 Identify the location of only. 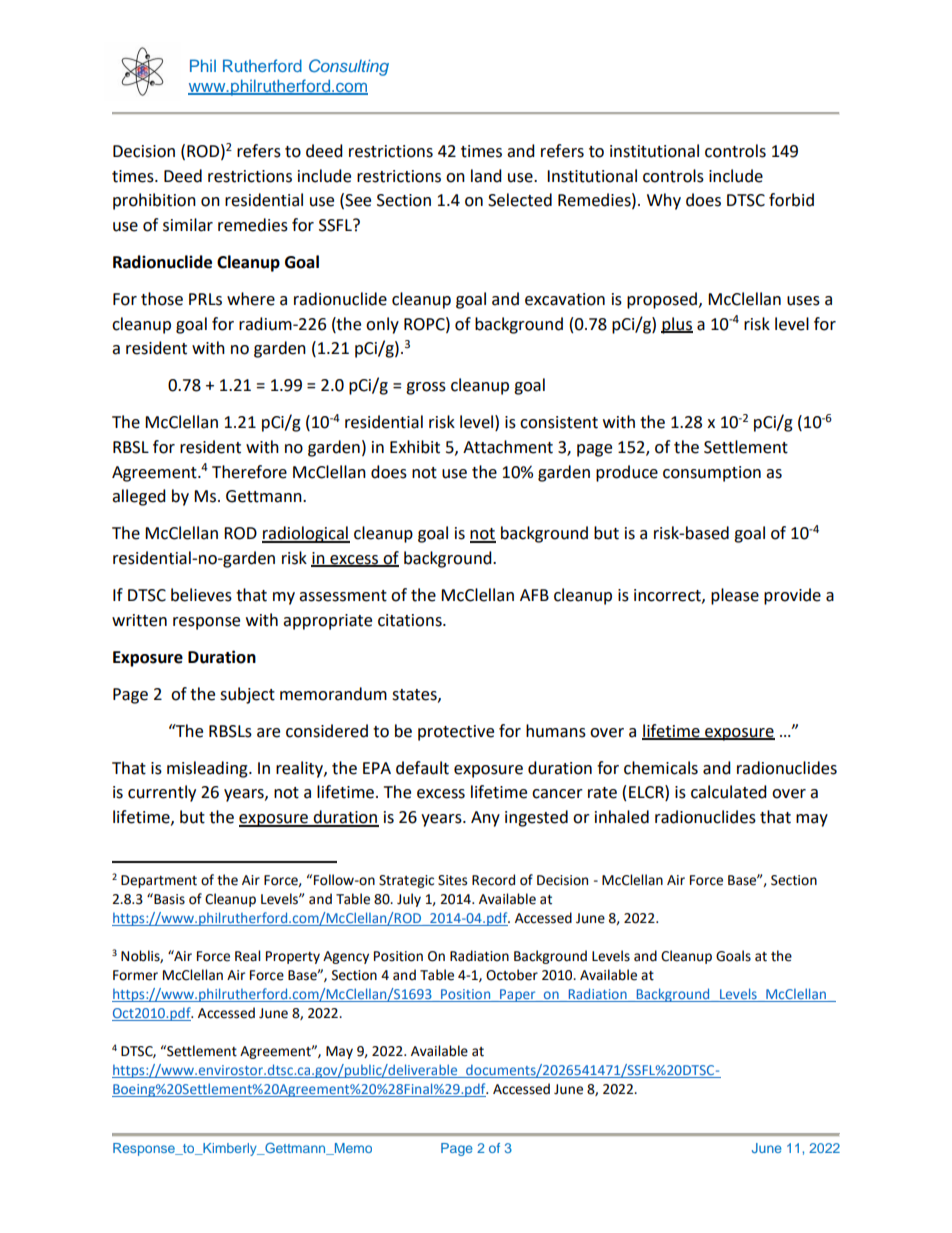
(382, 325).
